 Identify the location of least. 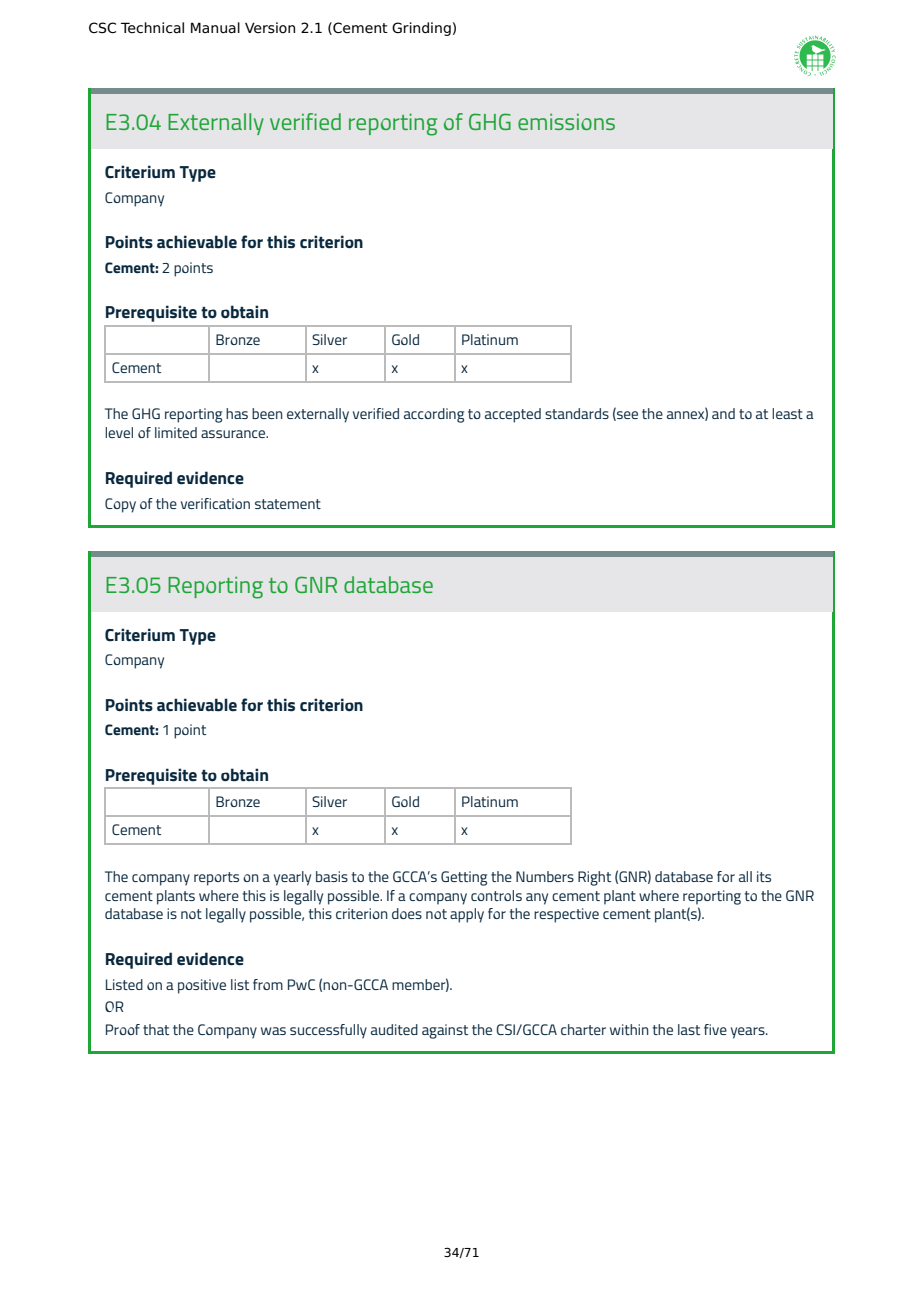
(787, 413).
